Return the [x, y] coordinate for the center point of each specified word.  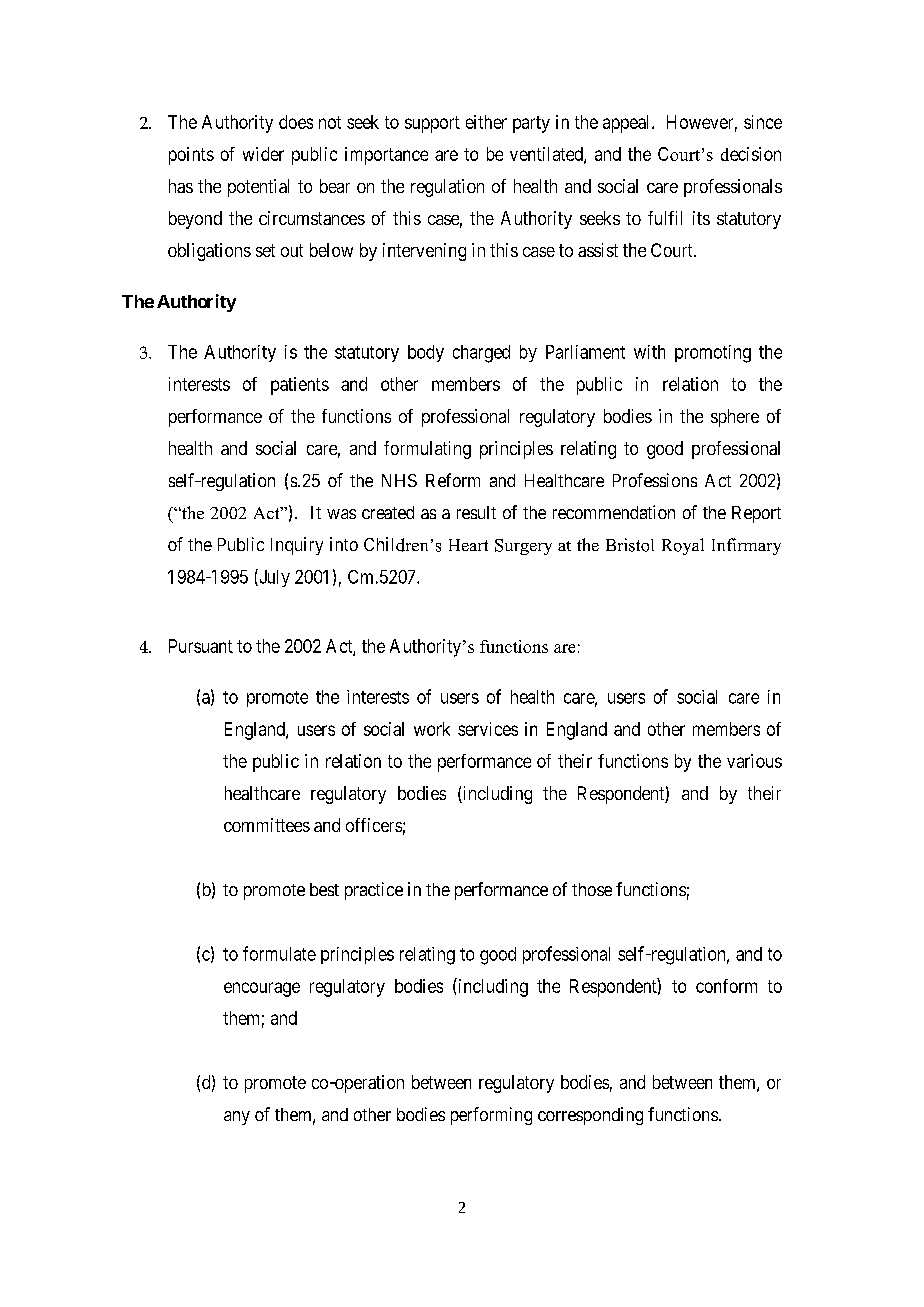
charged [481, 354]
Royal [683, 546]
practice [374, 891]
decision [751, 154]
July [273, 578]
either [486, 122]
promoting [713, 354]
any [237, 1118]
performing [491, 1116]
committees [267, 825]
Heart [468, 545]
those [592, 889]
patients [300, 386]
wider [263, 154]
